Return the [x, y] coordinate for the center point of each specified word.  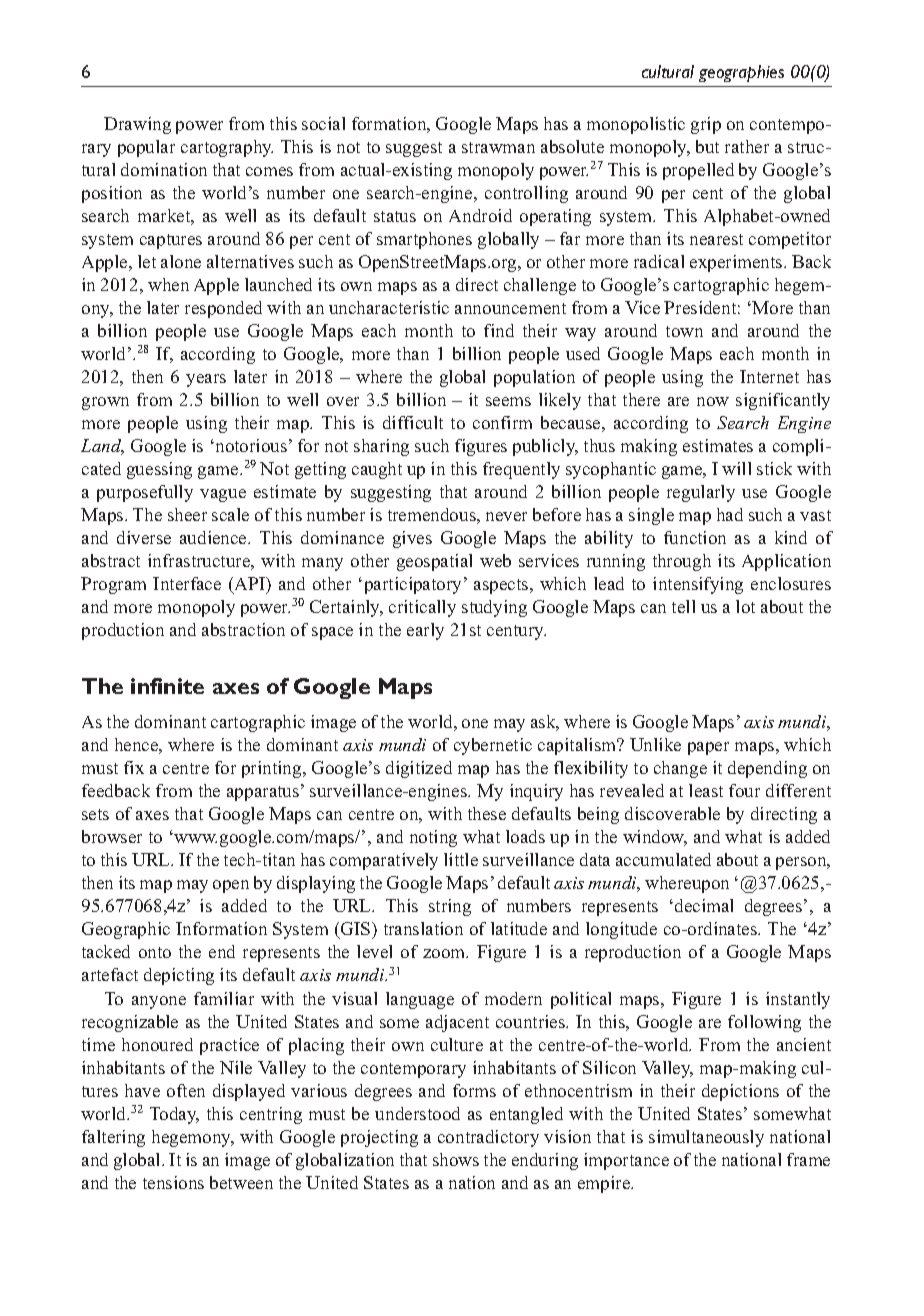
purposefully [145, 493]
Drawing [137, 125]
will [736, 468]
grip [706, 125]
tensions [173, 1182]
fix [134, 767]
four [744, 790]
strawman [498, 147]
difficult [413, 422]
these [487, 813]
